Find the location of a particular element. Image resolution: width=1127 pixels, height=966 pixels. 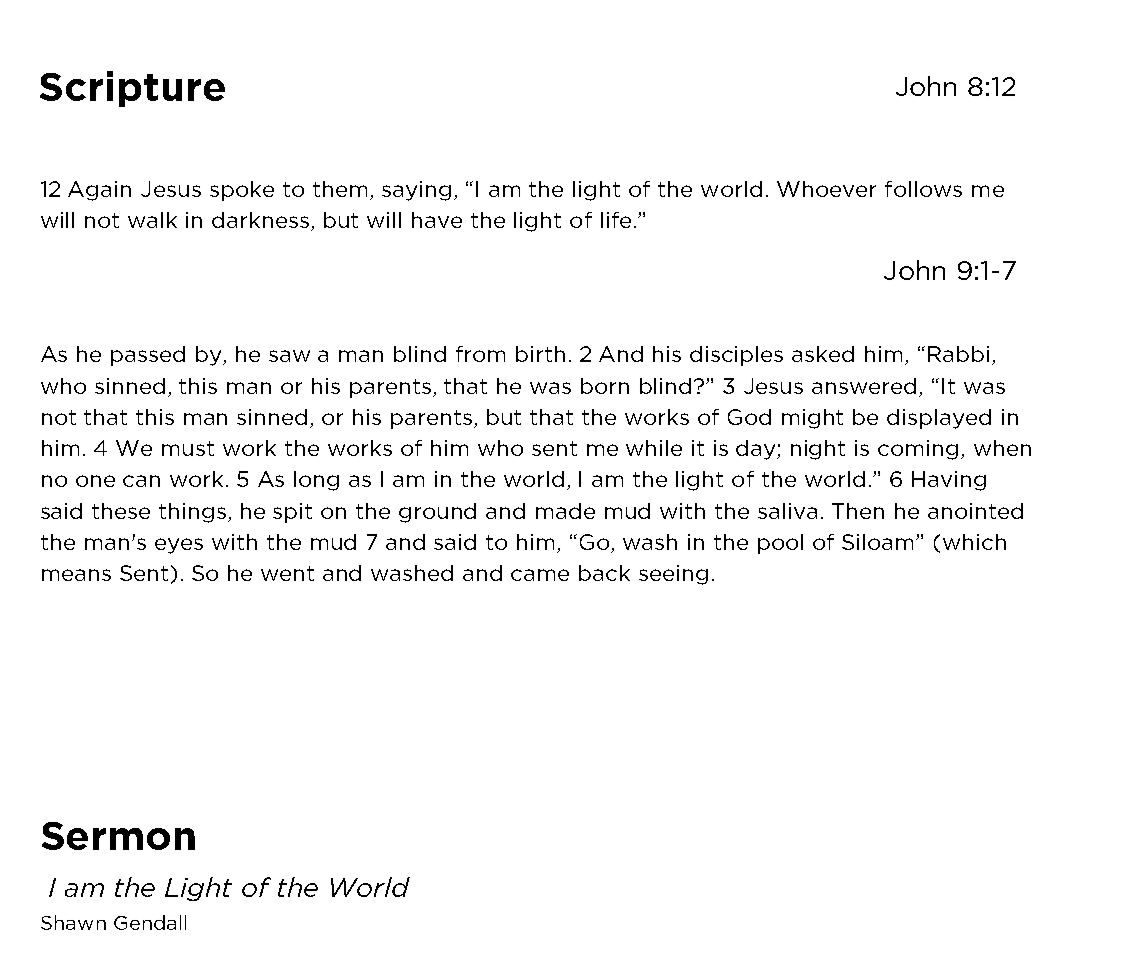

eyes is located at coordinates (179, 546).
